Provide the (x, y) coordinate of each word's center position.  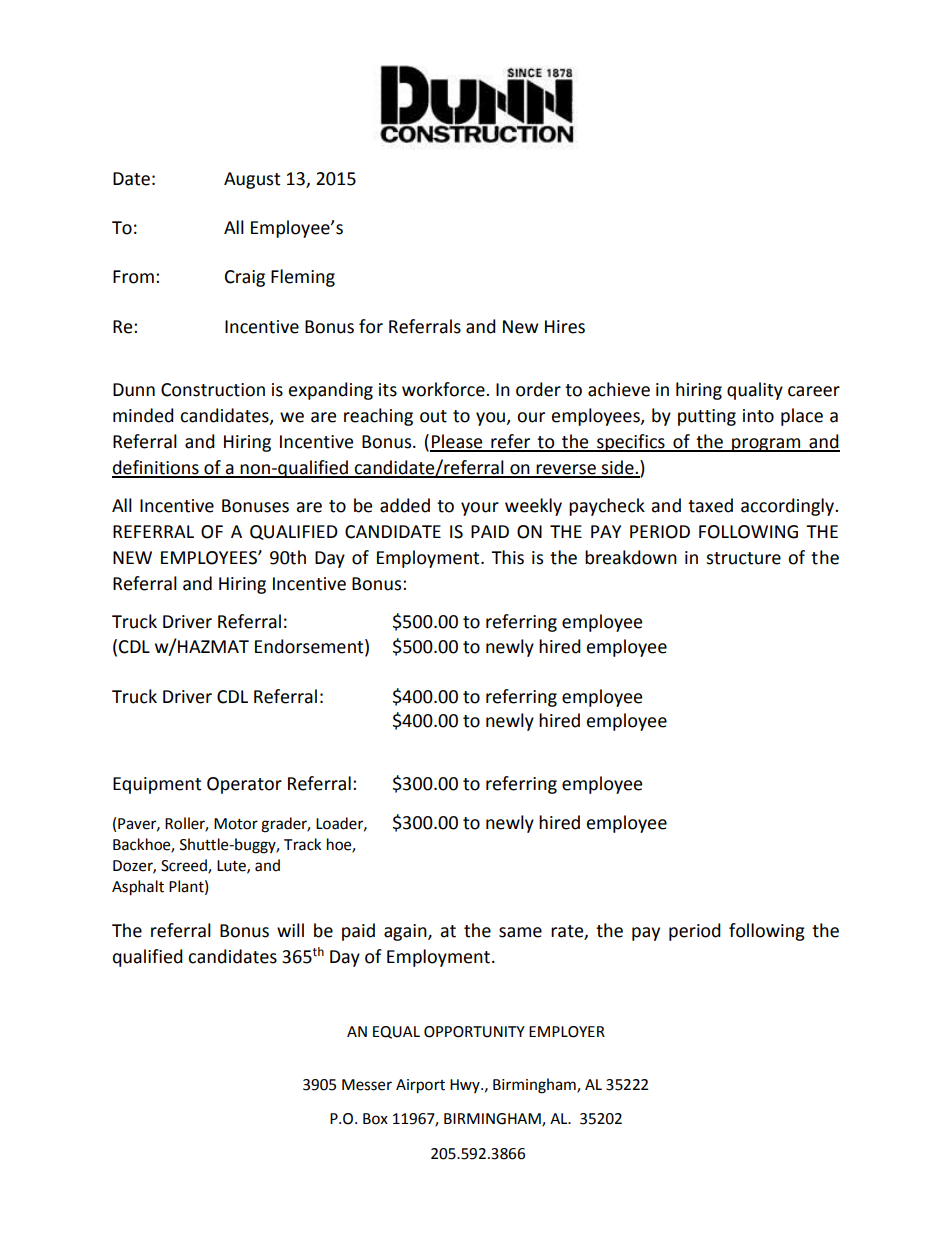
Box (375, 1119)
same (520, 932)
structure (743, 558)
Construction (213, 390)
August (252, 180)
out (433, 416)
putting (707, 417)
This (507, 557)
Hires (565, 327)
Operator (244, 785)
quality (755, 391)
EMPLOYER (567, 1032)
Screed (185, 866)
